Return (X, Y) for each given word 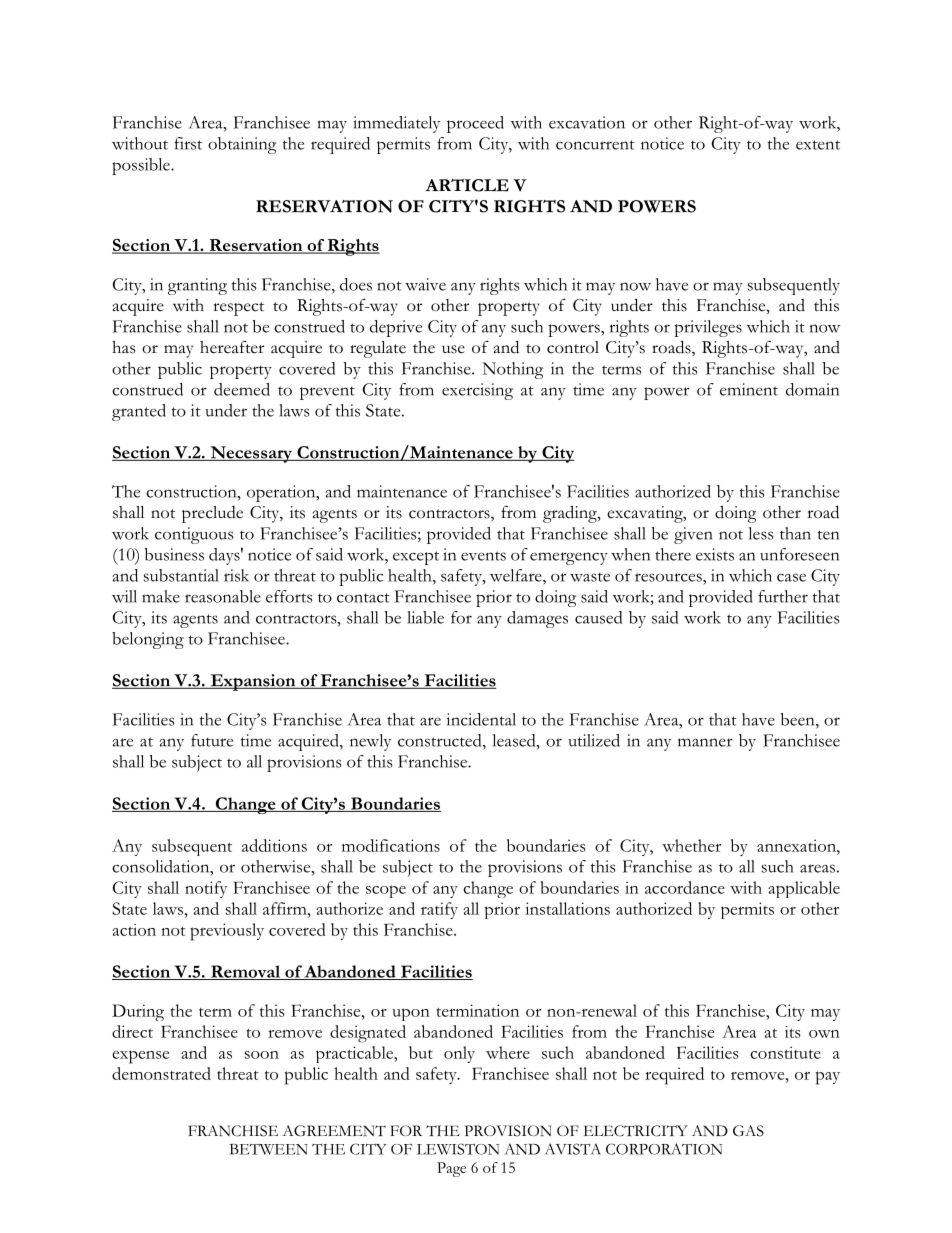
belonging (148, 640)
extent (818, 145)
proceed (475, 124)
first (188, 143)
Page (451, 1169)
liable (425, 617)
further (783, 596)
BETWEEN (268, 1149)
